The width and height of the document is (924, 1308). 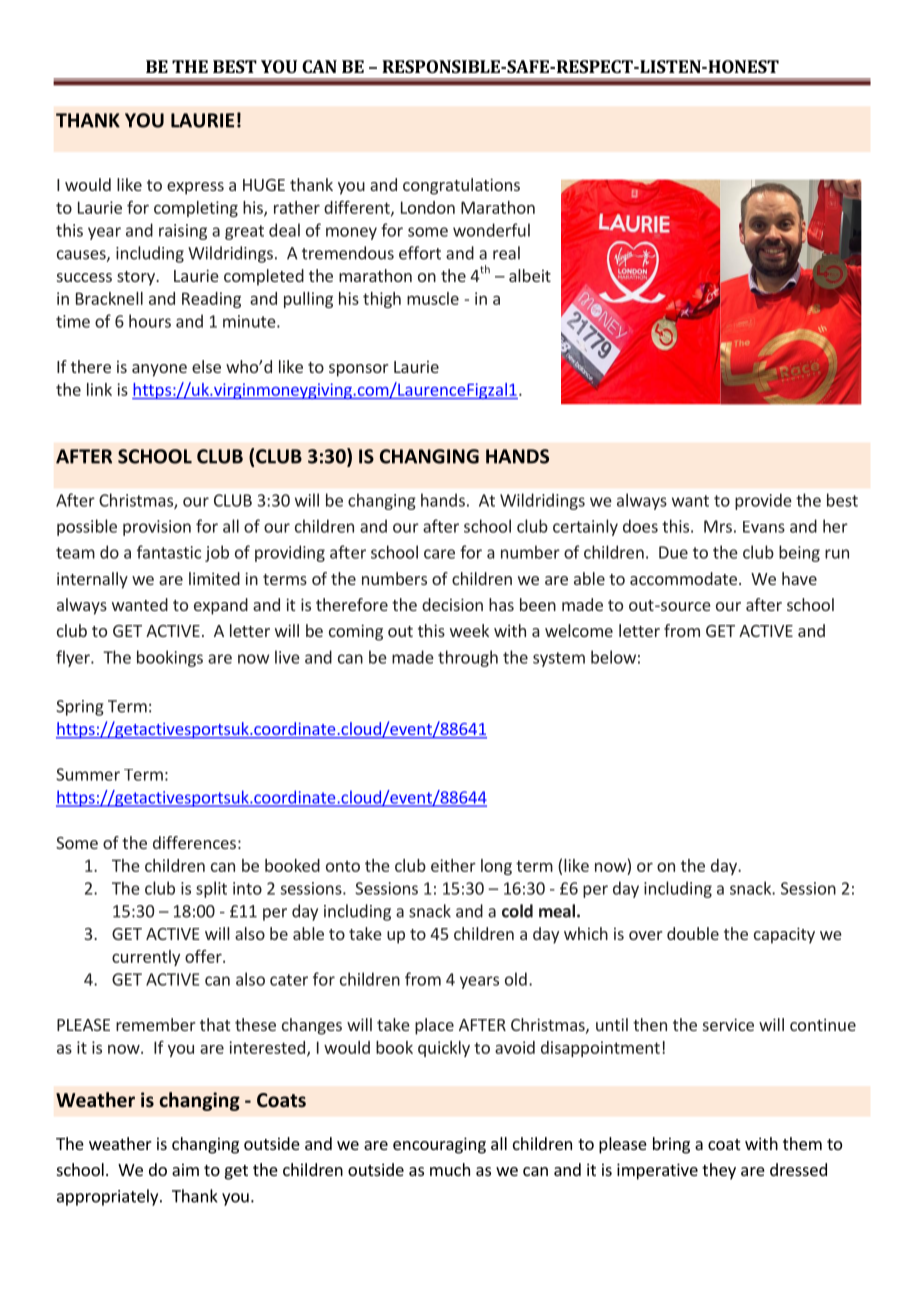 I want to click on below, so click(x=613, y=657).
